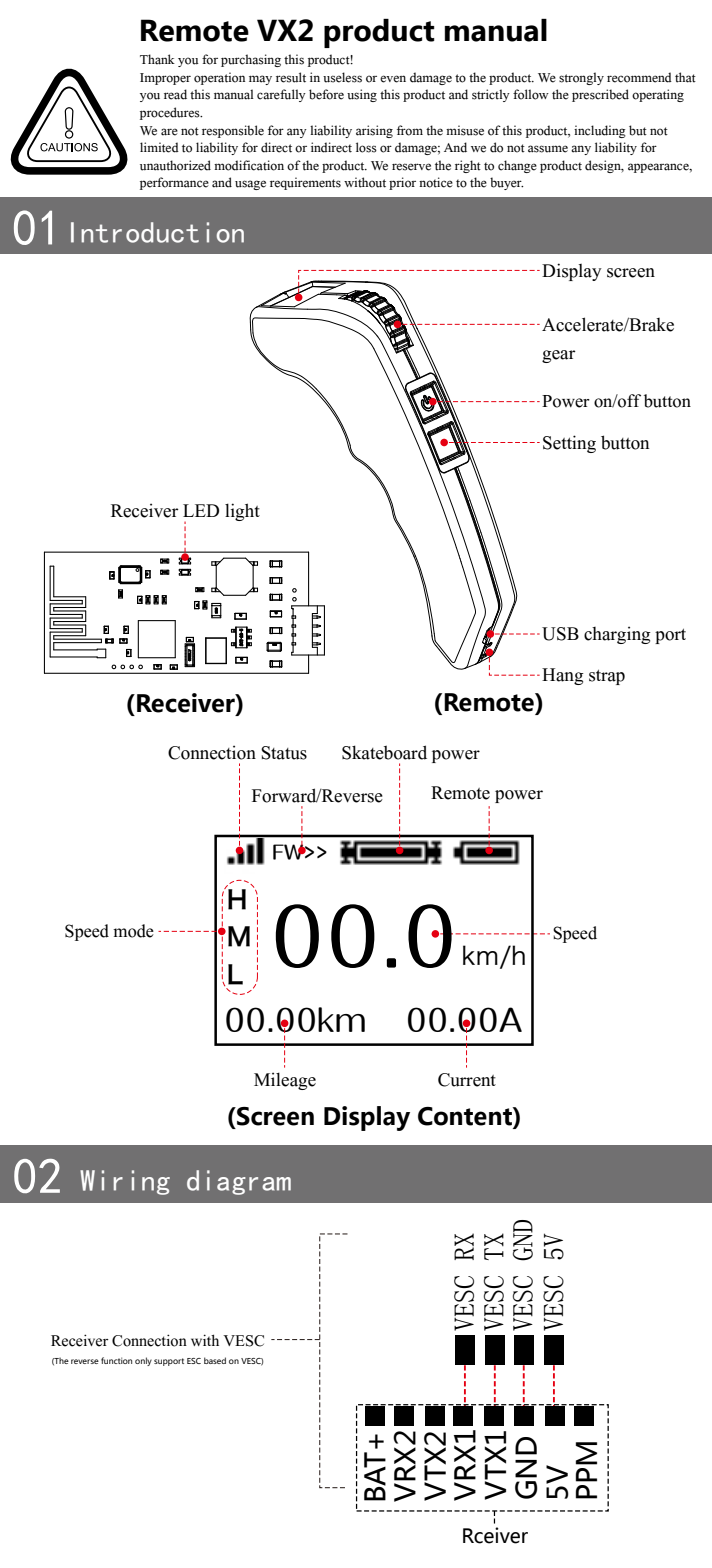 The width and height of the screenshot is (712, 1568). I want to click on read, so click(175, 94).
